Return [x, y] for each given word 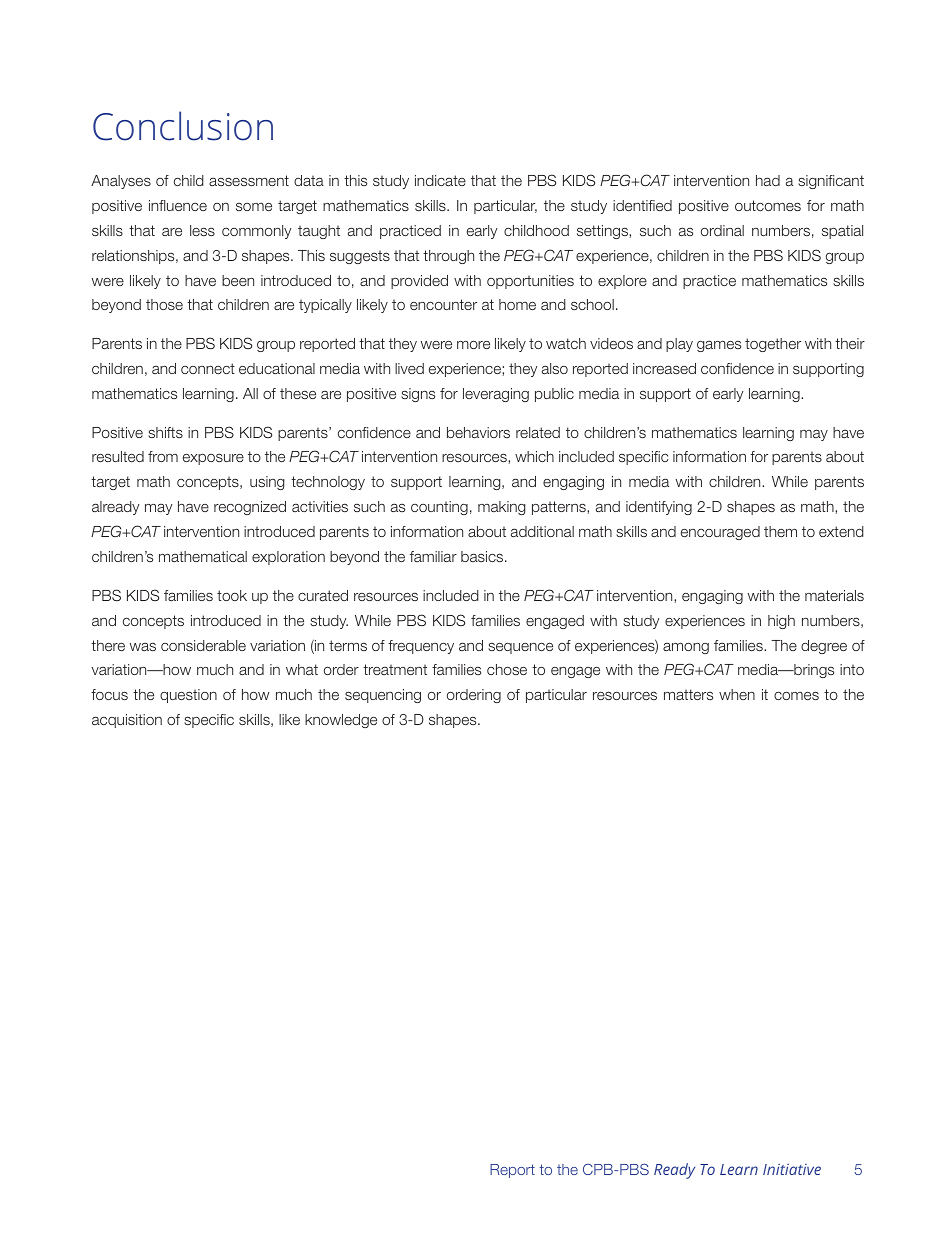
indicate [440, 180]
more [473, 345]
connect [208, 368]
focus [109, 694]
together [773, 345]
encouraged [720, 533]
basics [483, 556]
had [768, 180]
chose [507, 669]
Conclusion [183, 126]
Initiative [792, 1169]
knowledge [341, 721]
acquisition [127, 721]
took [232, 595]
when [737, 694]
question [188, 696]
